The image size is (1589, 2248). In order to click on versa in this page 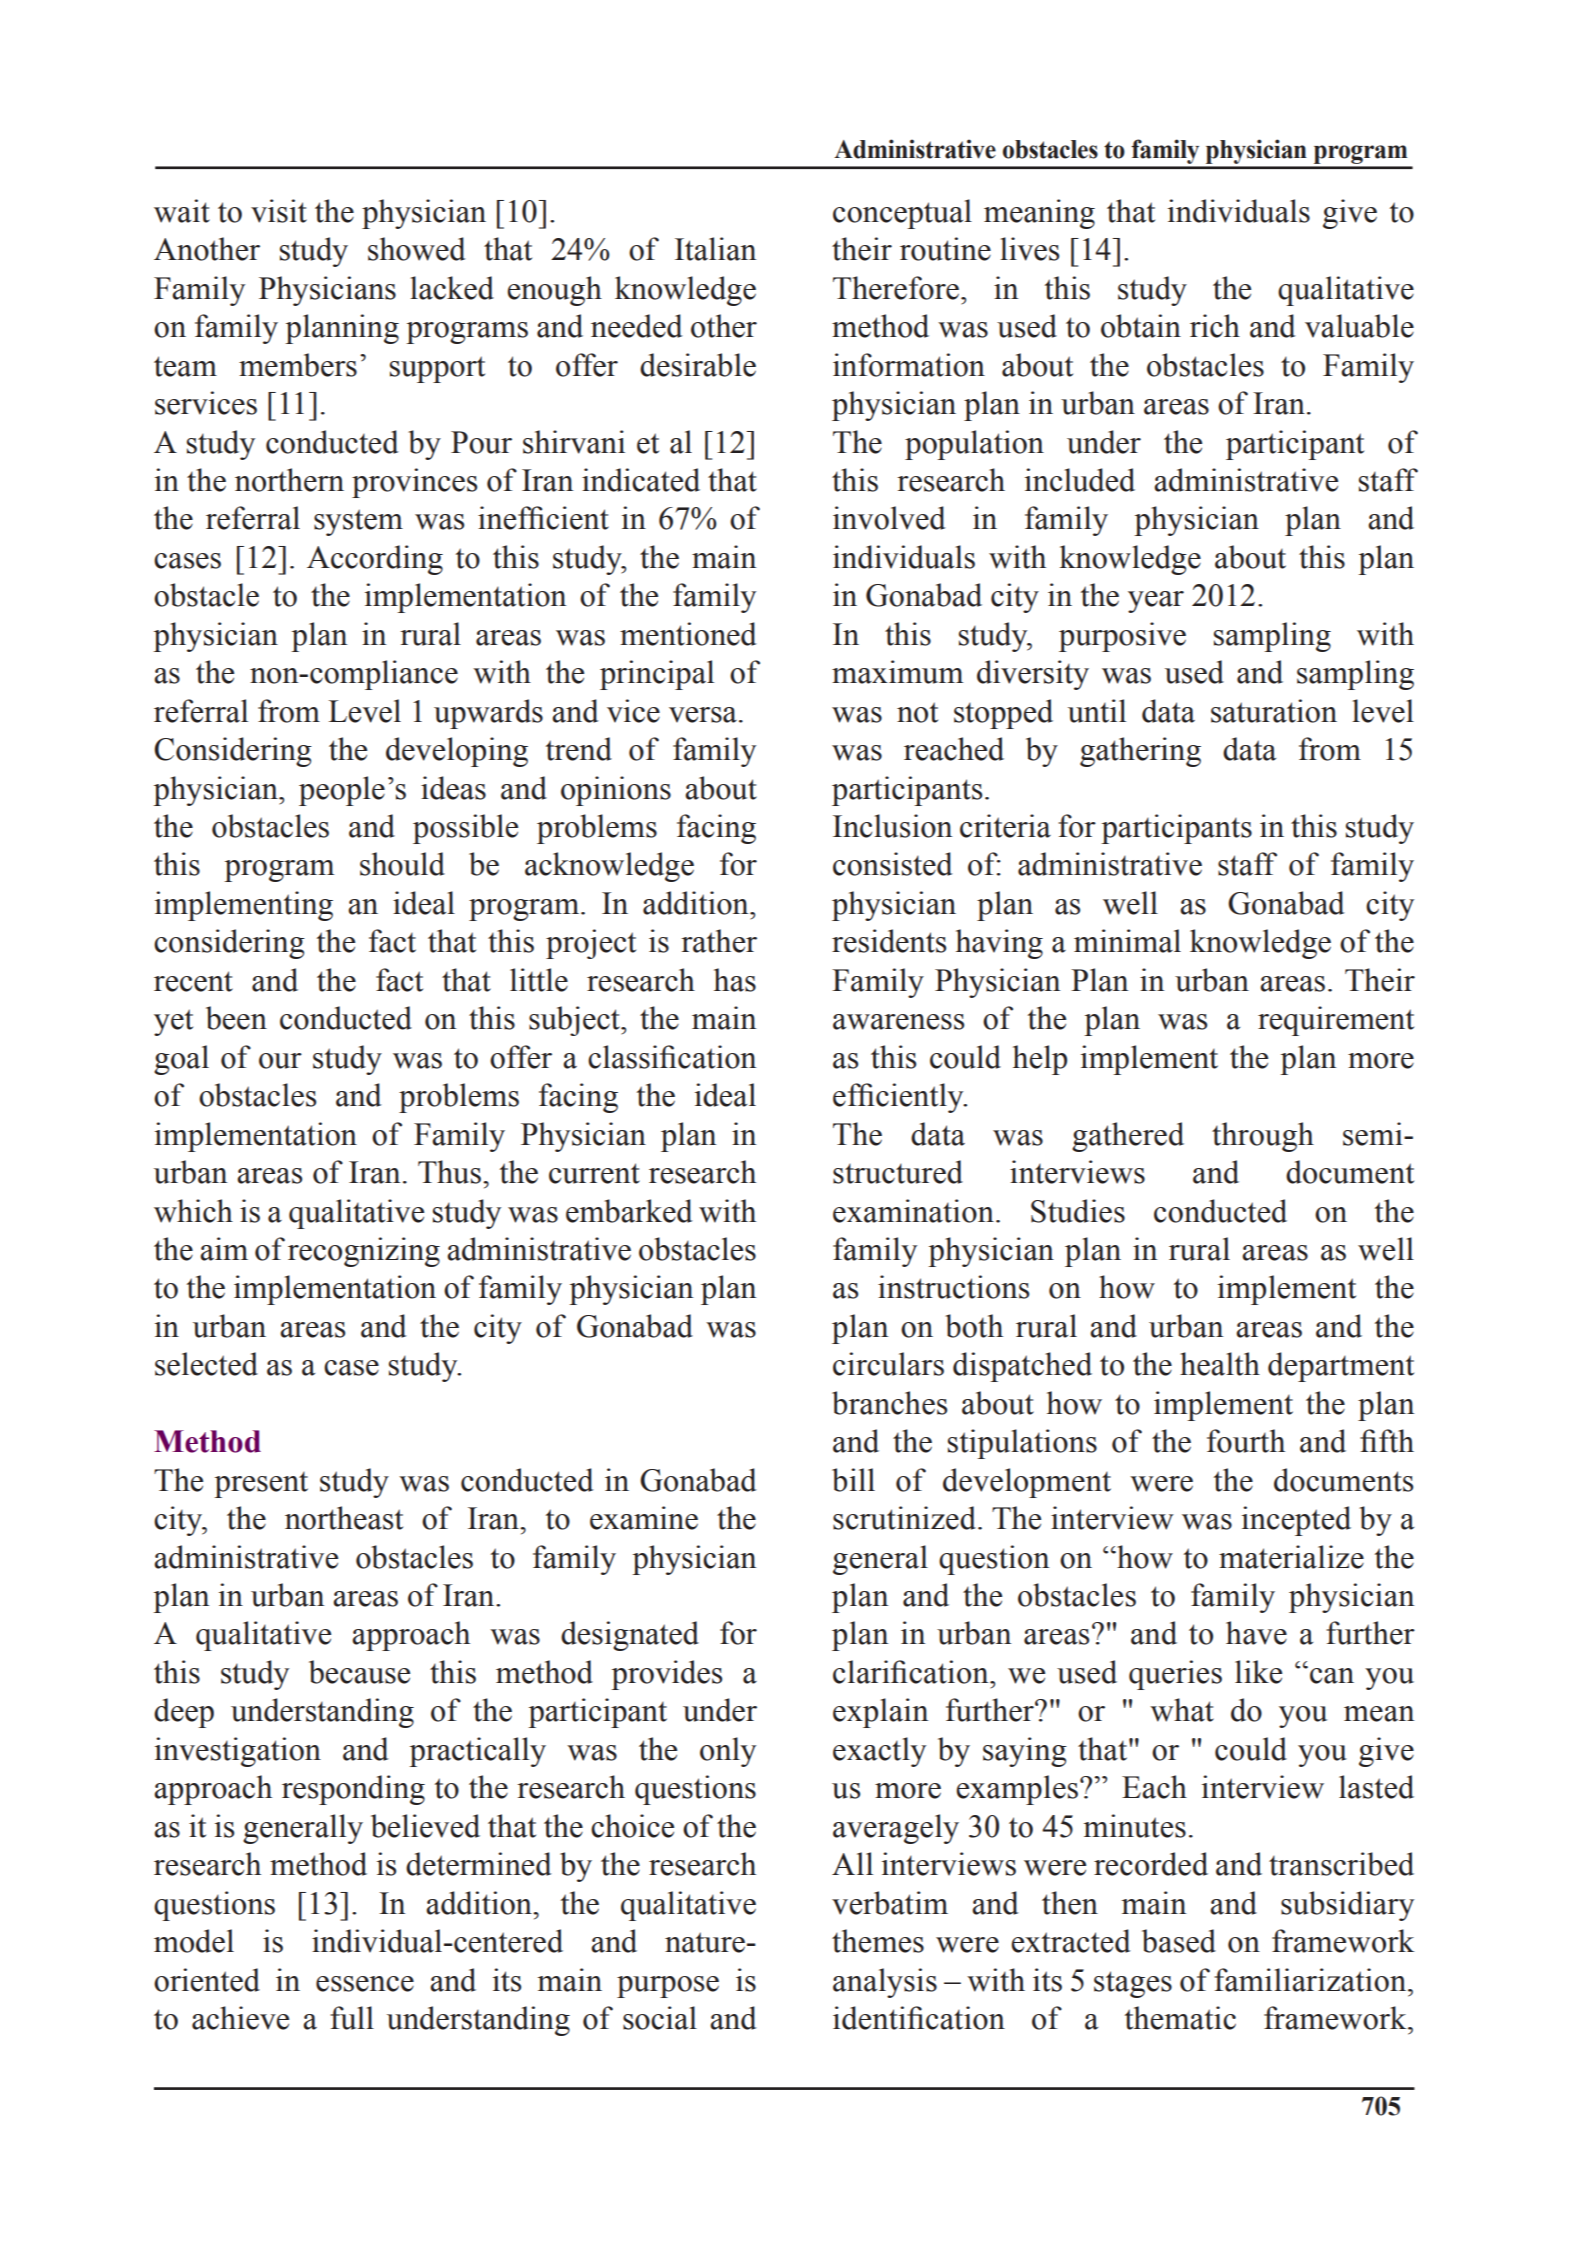, I will do `click(703, 715)`.
